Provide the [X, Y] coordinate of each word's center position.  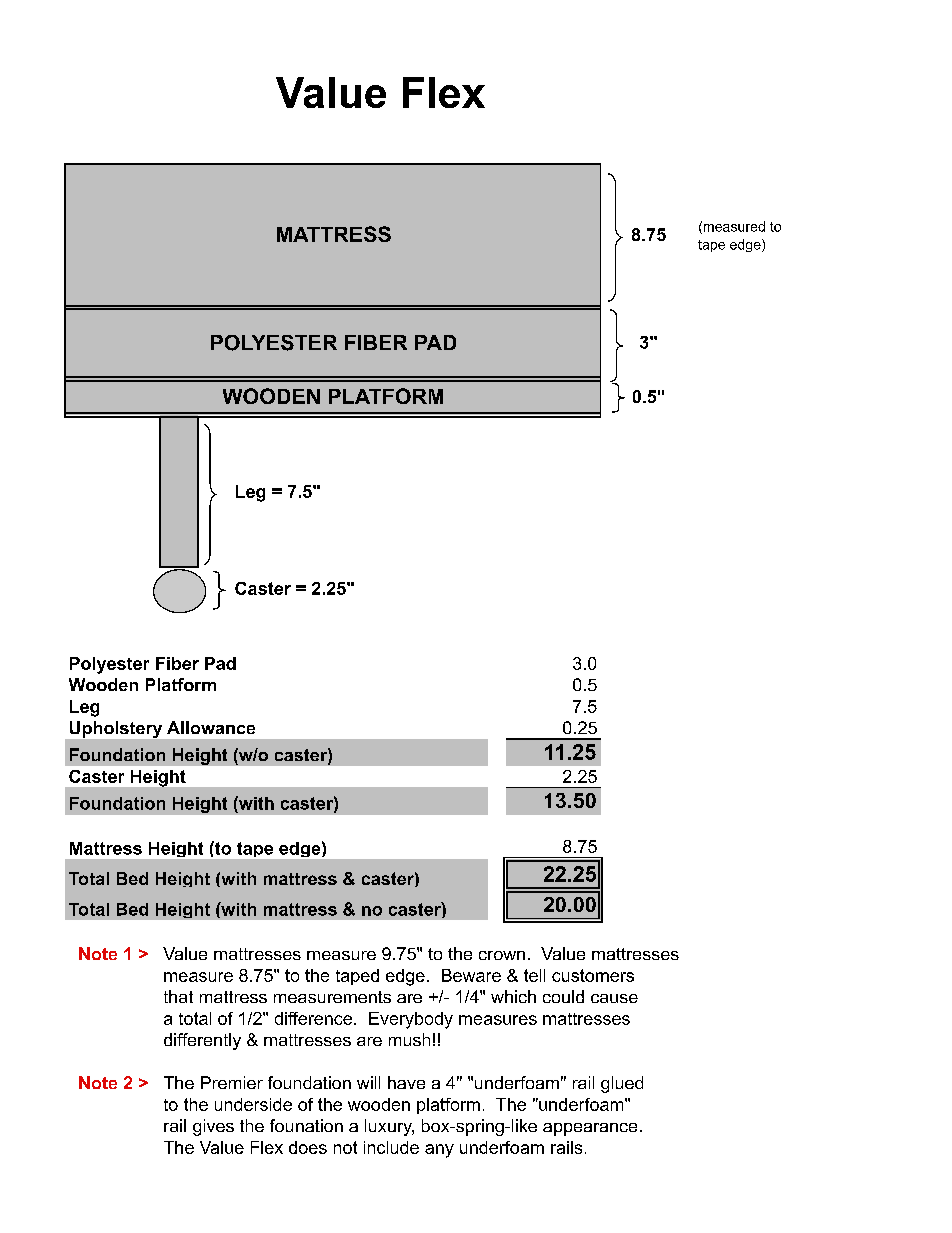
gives [213, 1127]
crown [502, 955]
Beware [471, 975]
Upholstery [116, 729]
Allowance [211, 727]
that [178, 996]
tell [534, 975]
